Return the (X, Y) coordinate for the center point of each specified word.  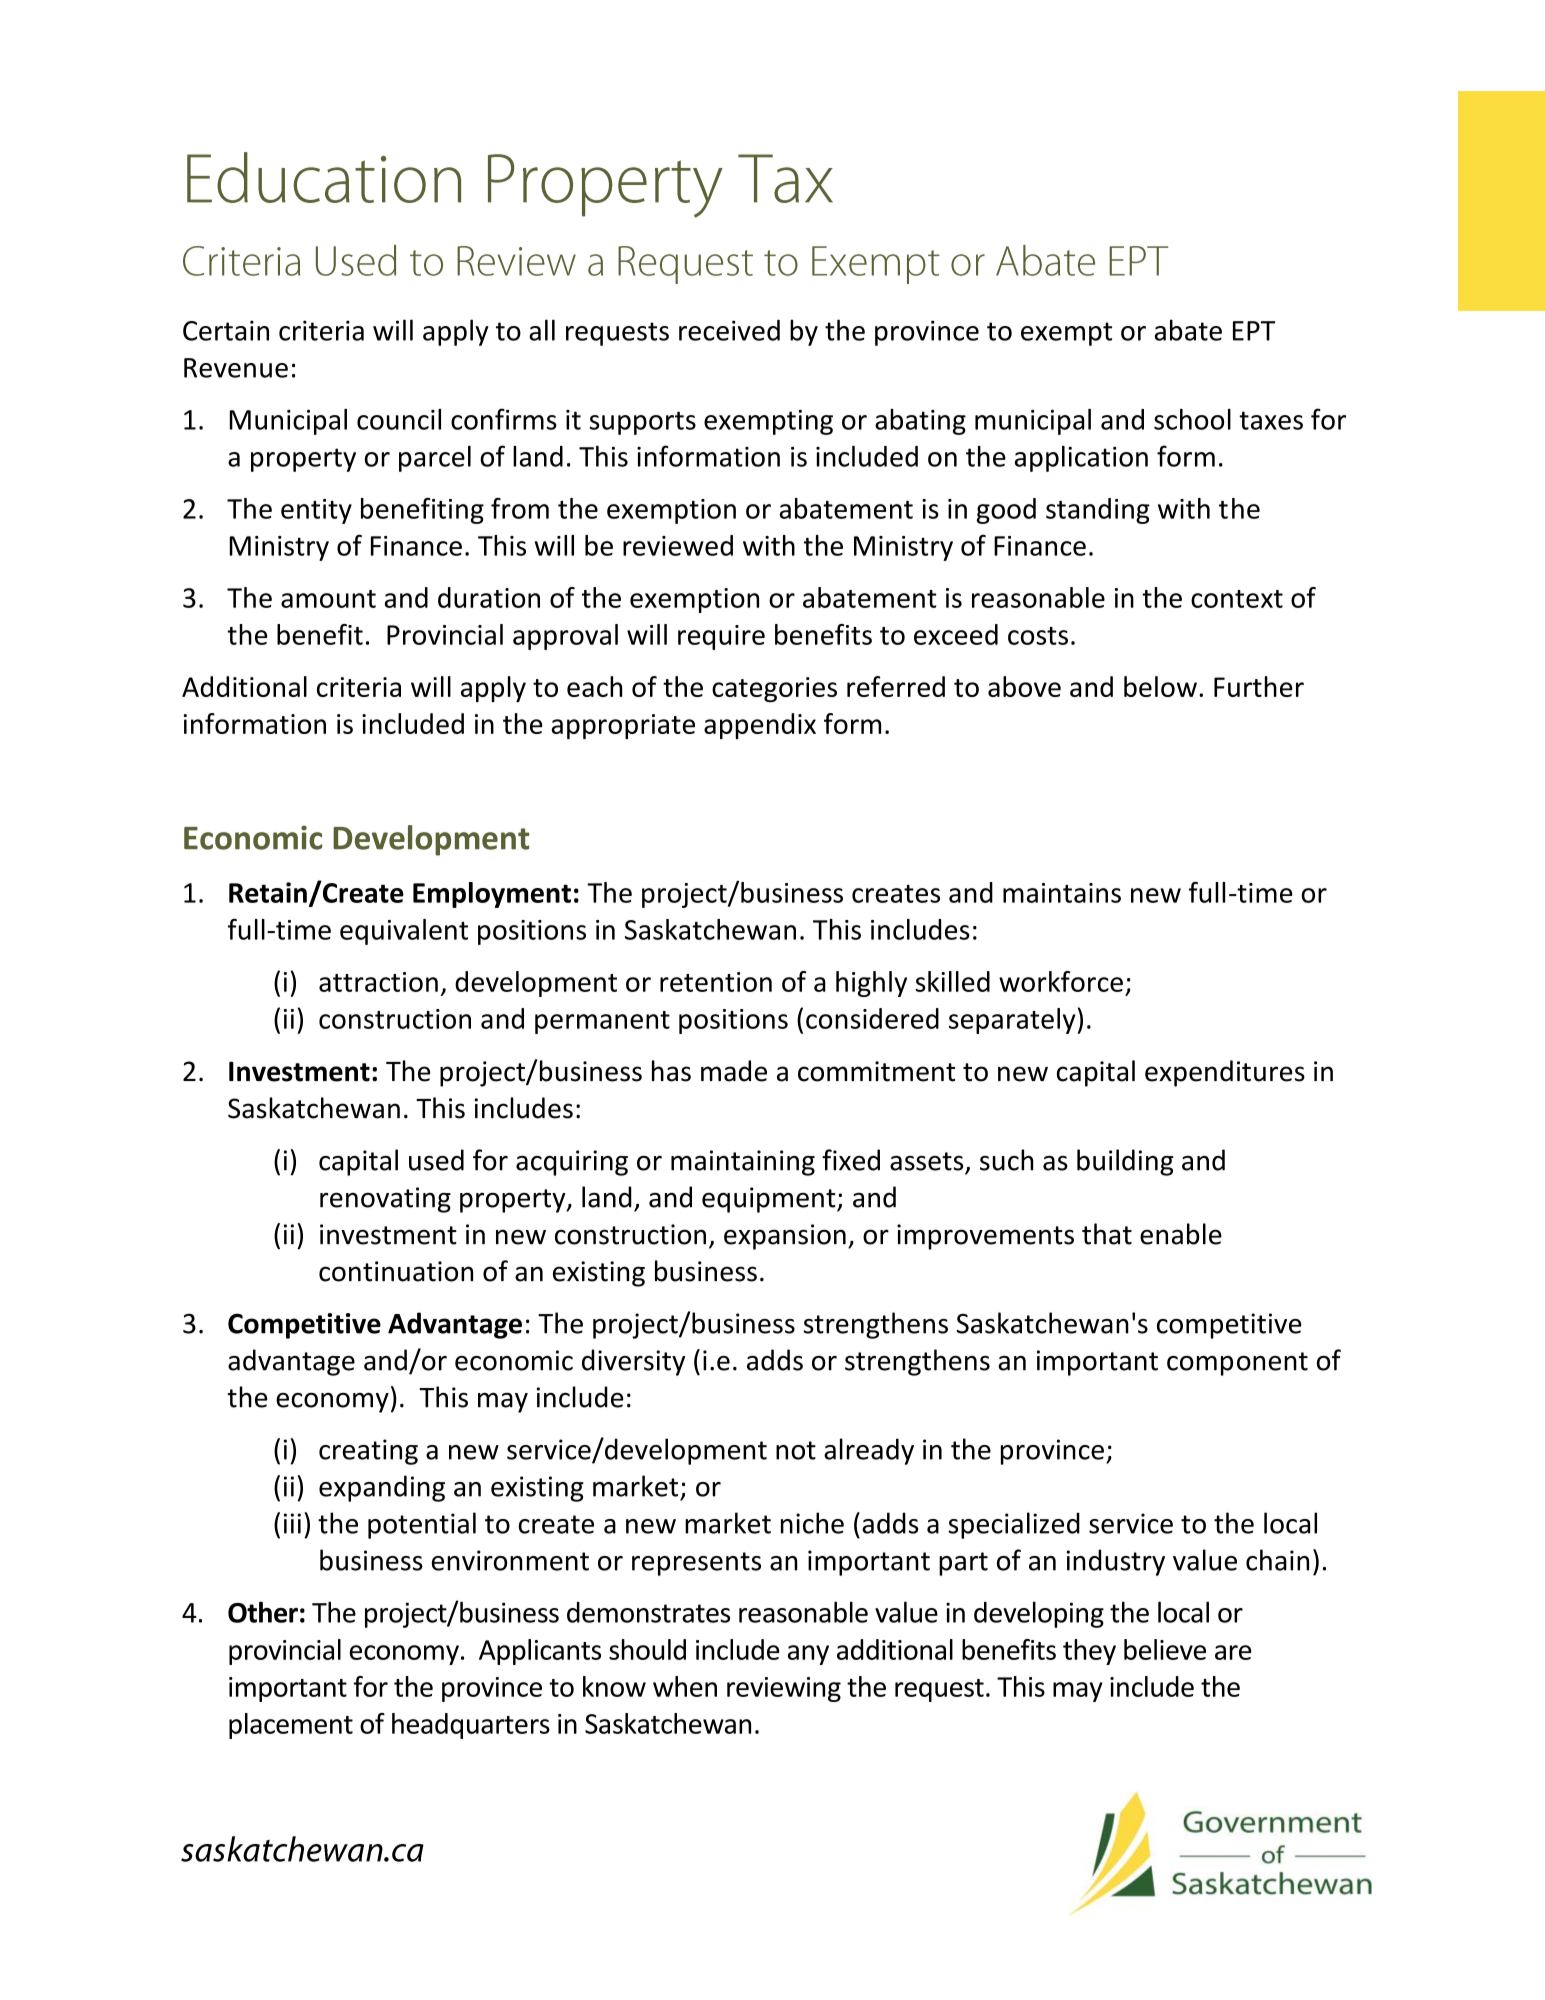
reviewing (784, 1689)
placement (291, 1726)
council (399, 419)
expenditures (1225, 1073)
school (1192, 419)
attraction (378, 982)
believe (1165, 1649)
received (729, 330)
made (734, 1071)
